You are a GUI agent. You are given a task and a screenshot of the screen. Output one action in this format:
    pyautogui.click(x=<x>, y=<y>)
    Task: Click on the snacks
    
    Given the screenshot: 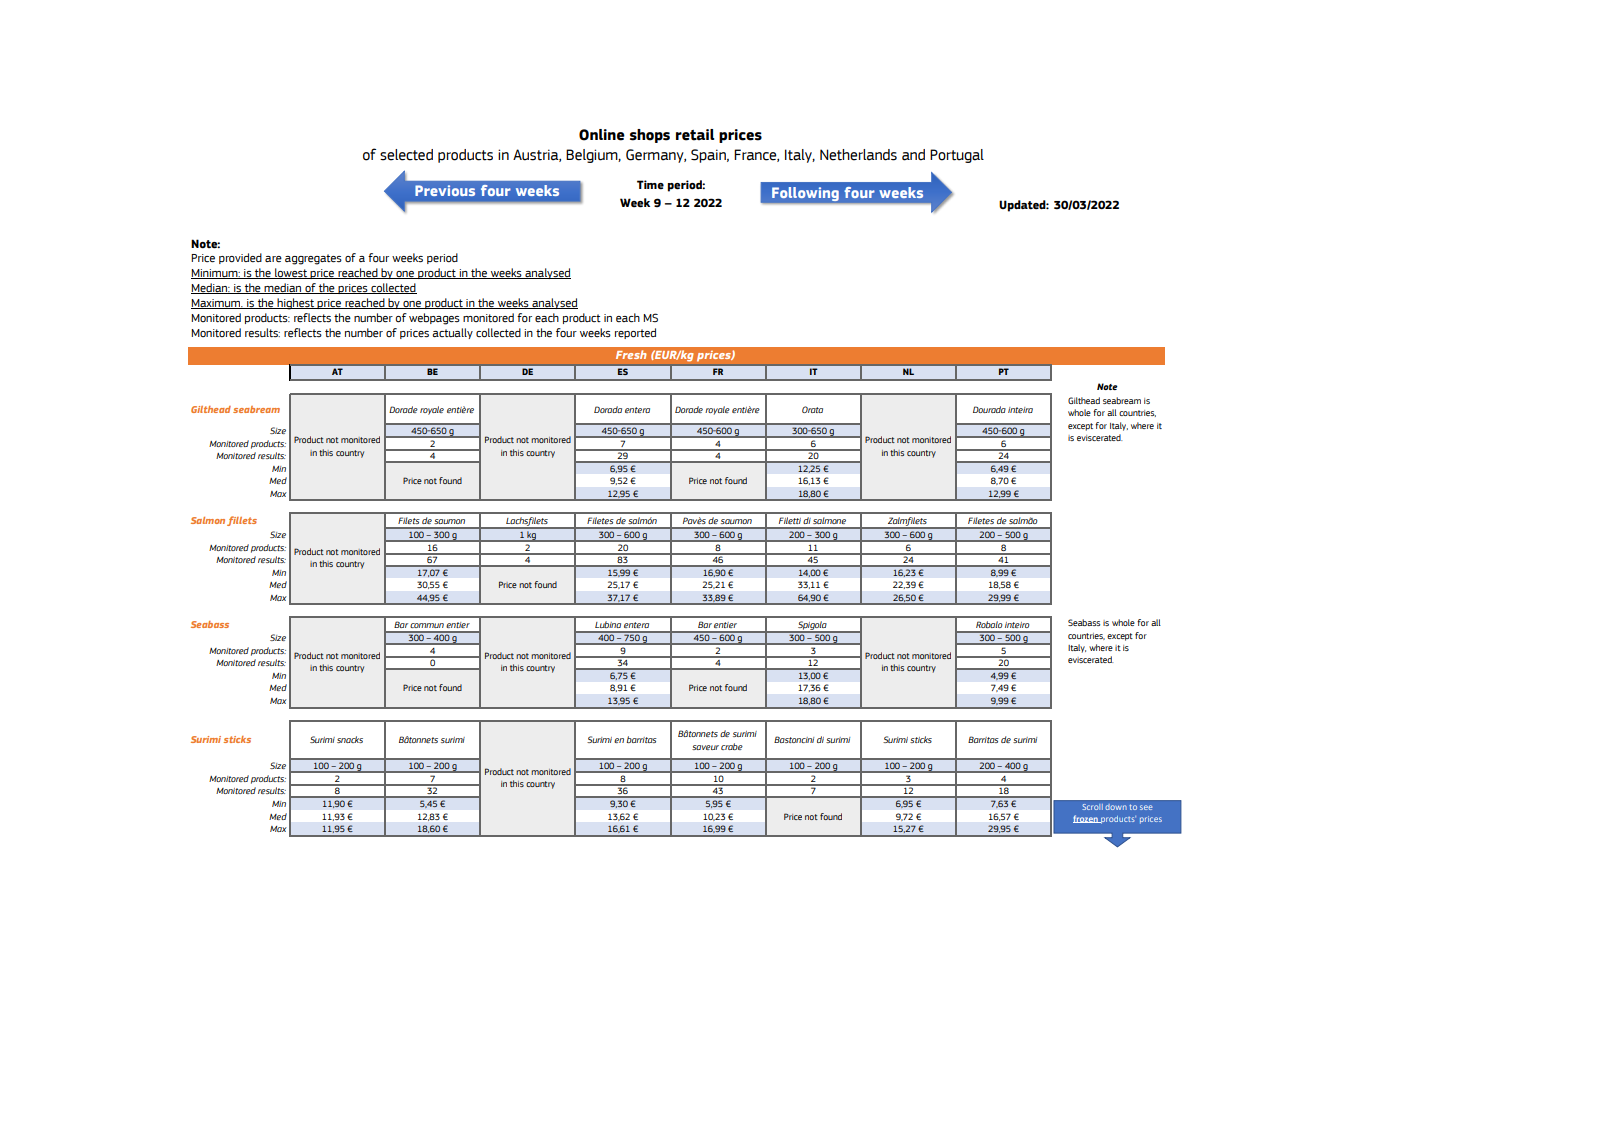 What is the action you would take?
    pyautogui.click(x=350, y=739)
